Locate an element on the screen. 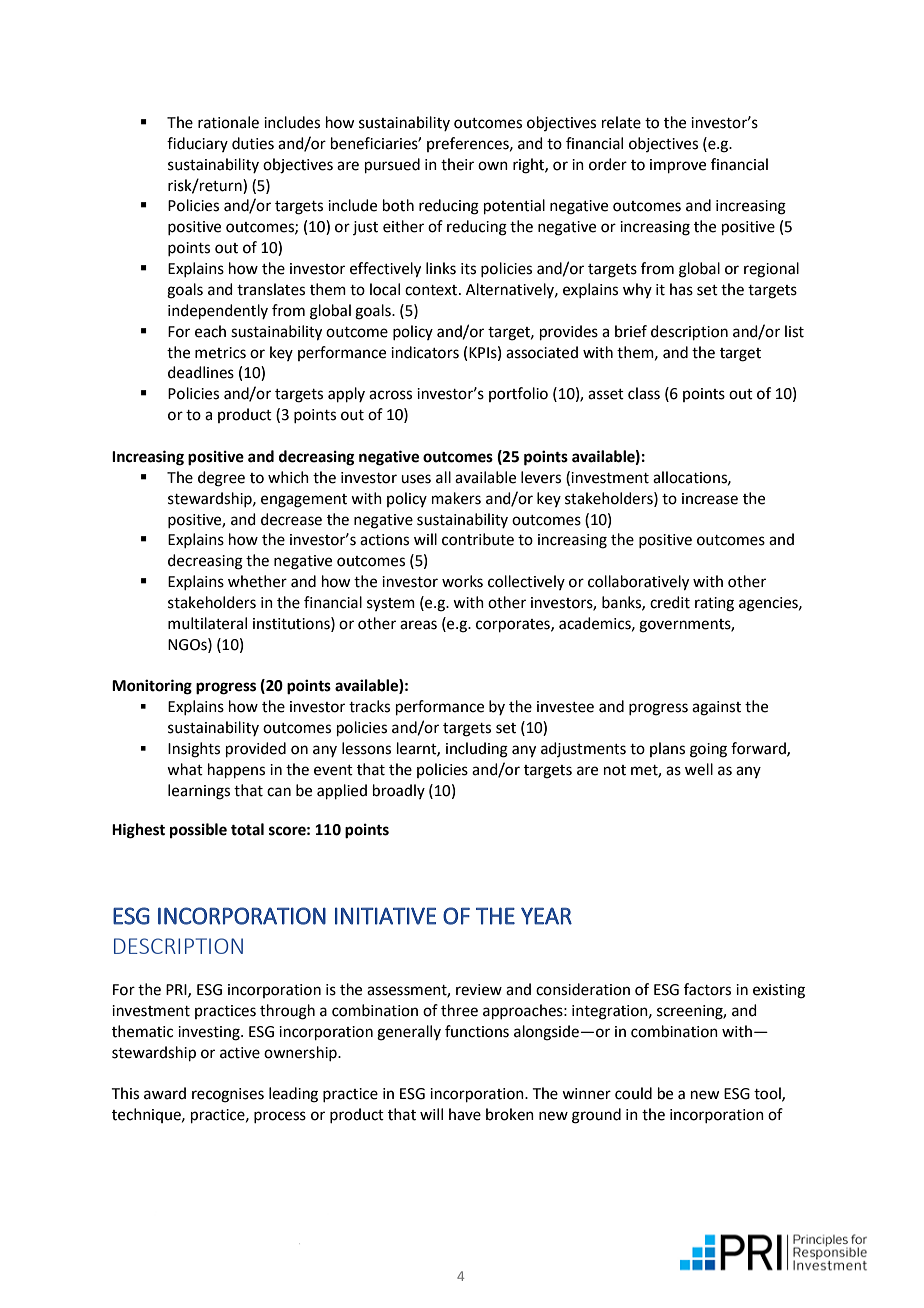 The width and height of the screenshot is (924, 1308). fiduciary is located at coordinates (197, 144).
